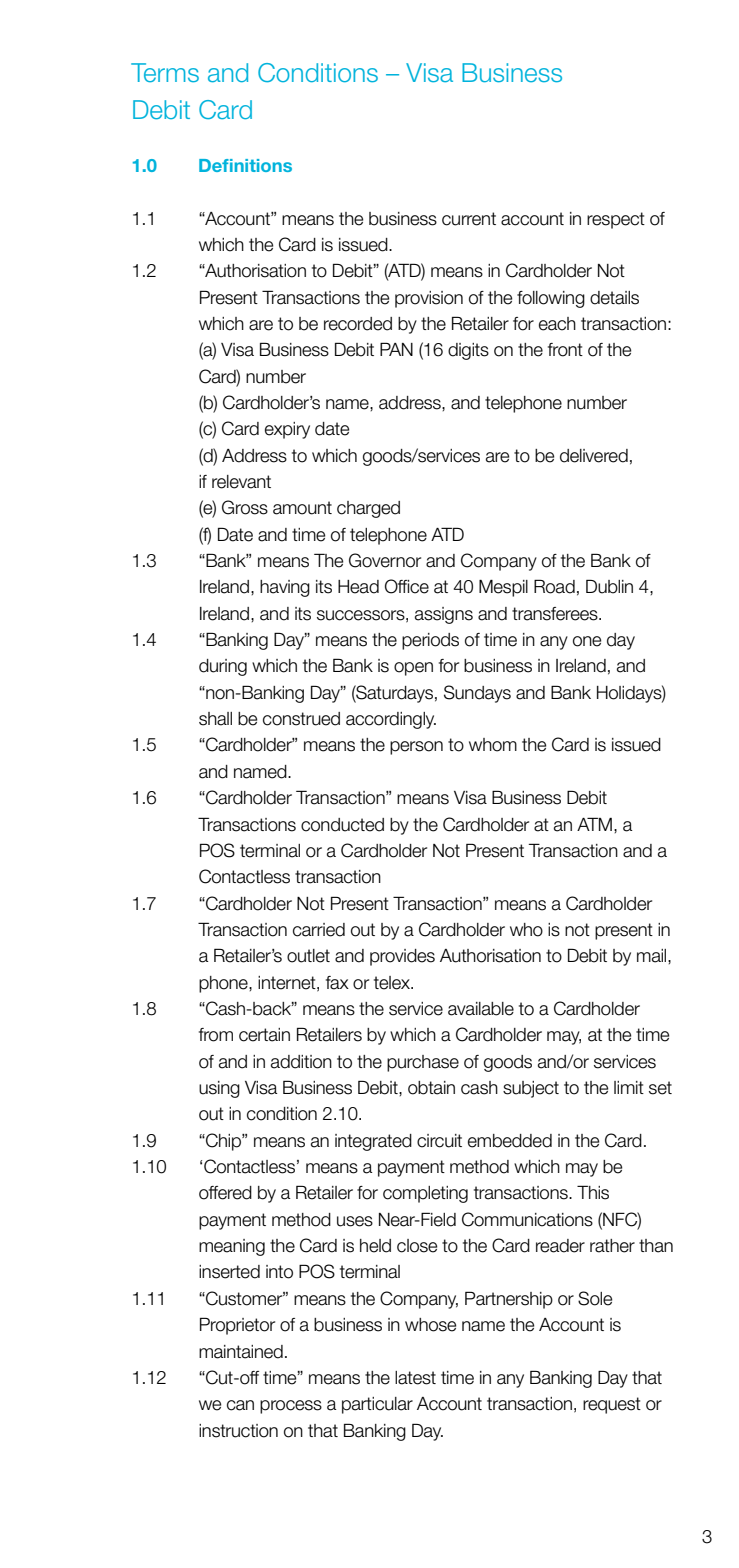  What do you see at coordinates (616, 220) in the screenshot?
I see `respect` at bounding box center [616, 220].
